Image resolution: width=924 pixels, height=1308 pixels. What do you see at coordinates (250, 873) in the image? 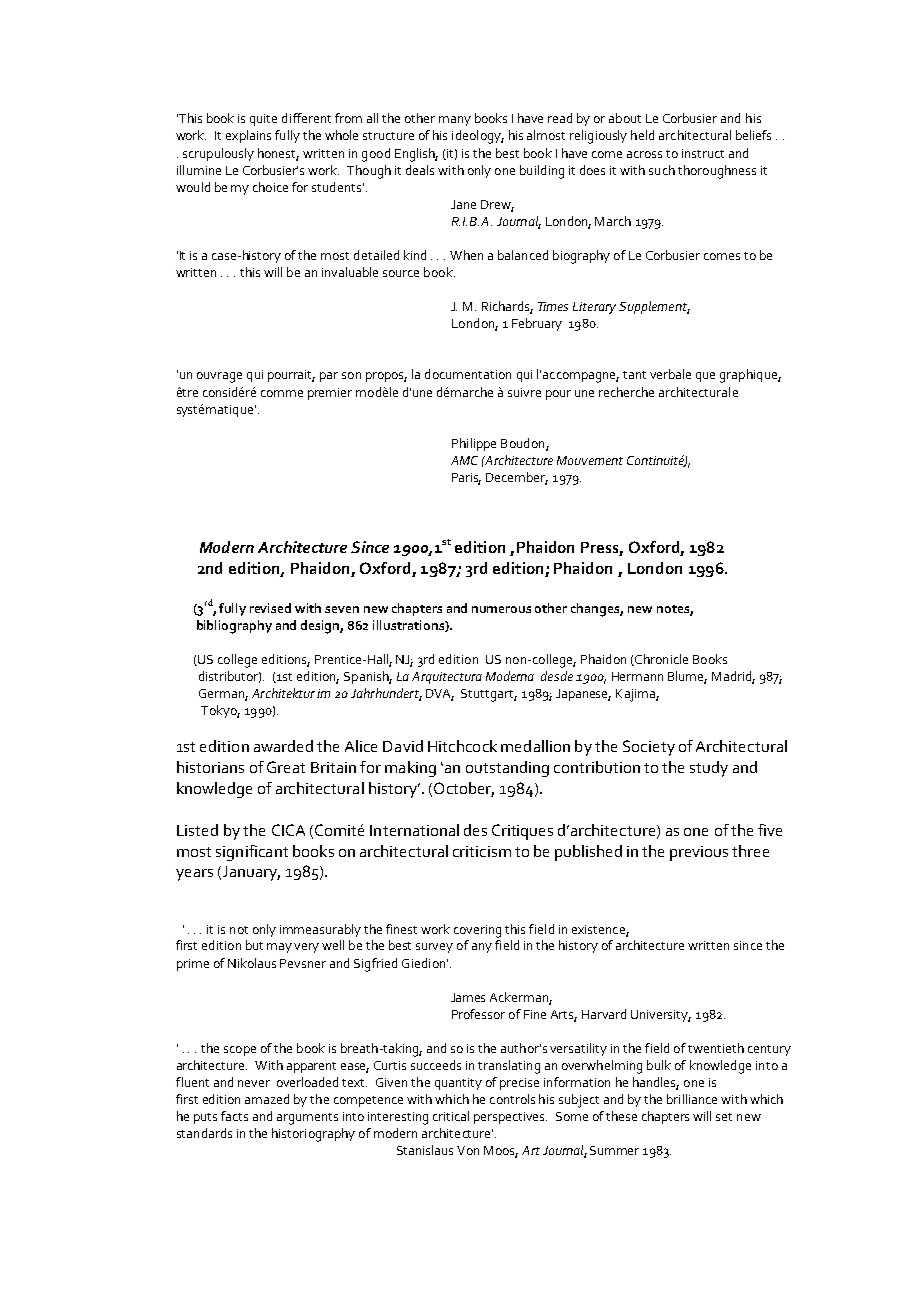
I see `January` at bounding box center [250, 873].
